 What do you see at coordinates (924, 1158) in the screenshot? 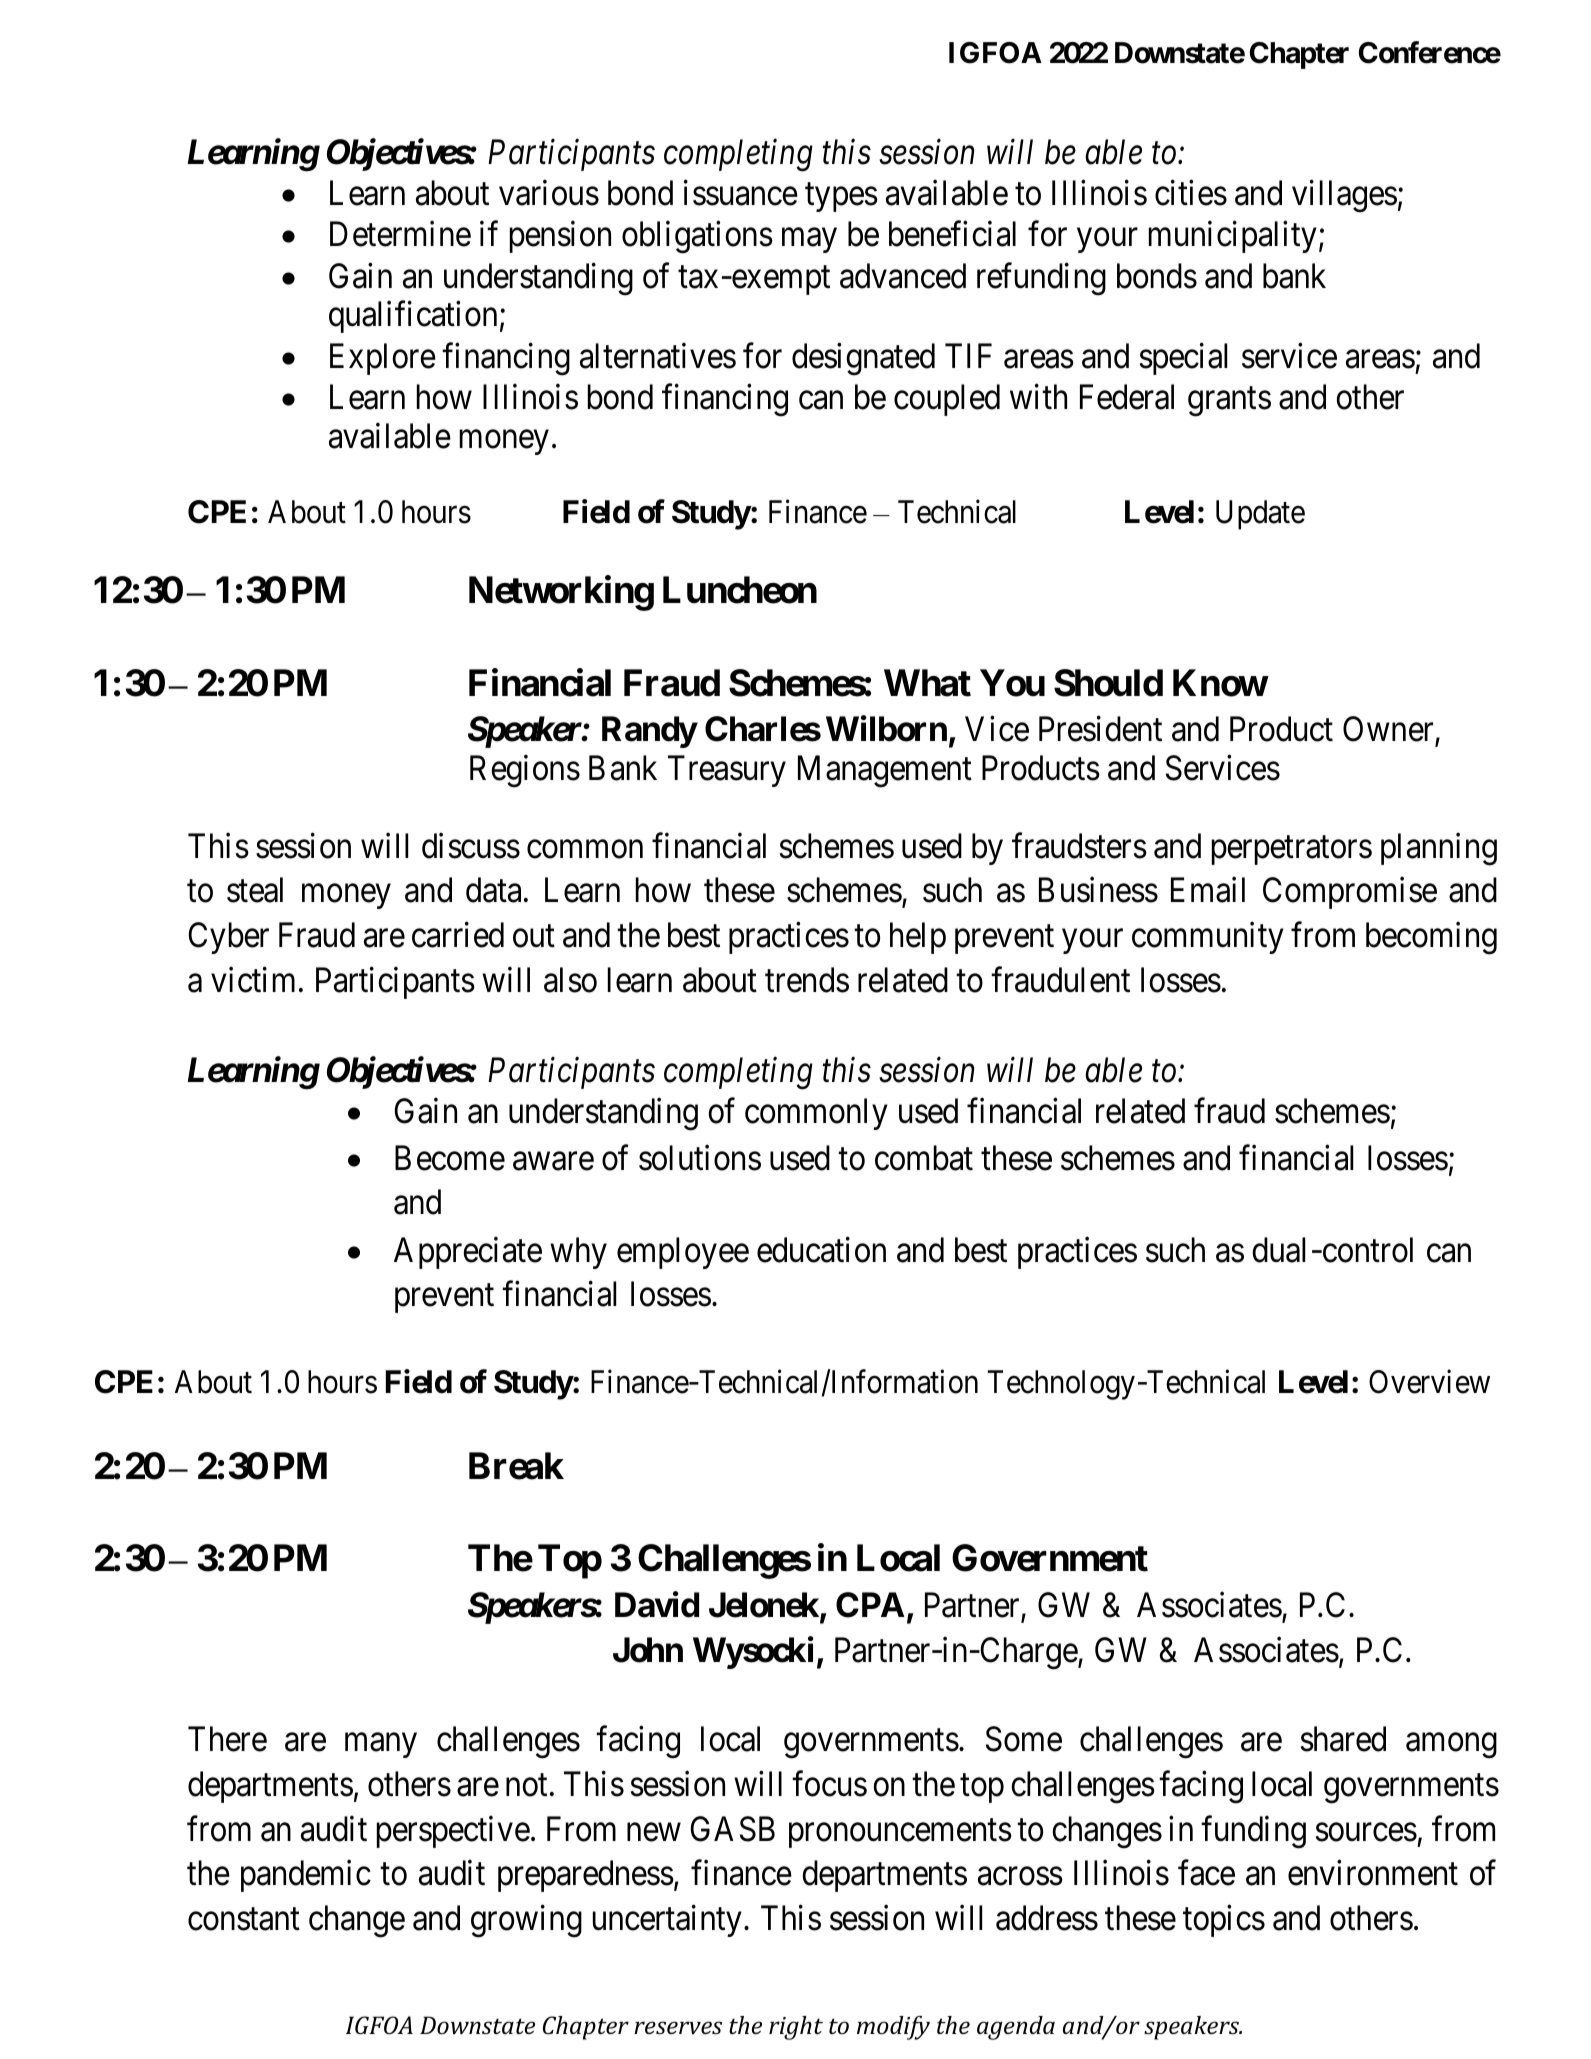
I see `combat` at bounding box center [924, 1158].
